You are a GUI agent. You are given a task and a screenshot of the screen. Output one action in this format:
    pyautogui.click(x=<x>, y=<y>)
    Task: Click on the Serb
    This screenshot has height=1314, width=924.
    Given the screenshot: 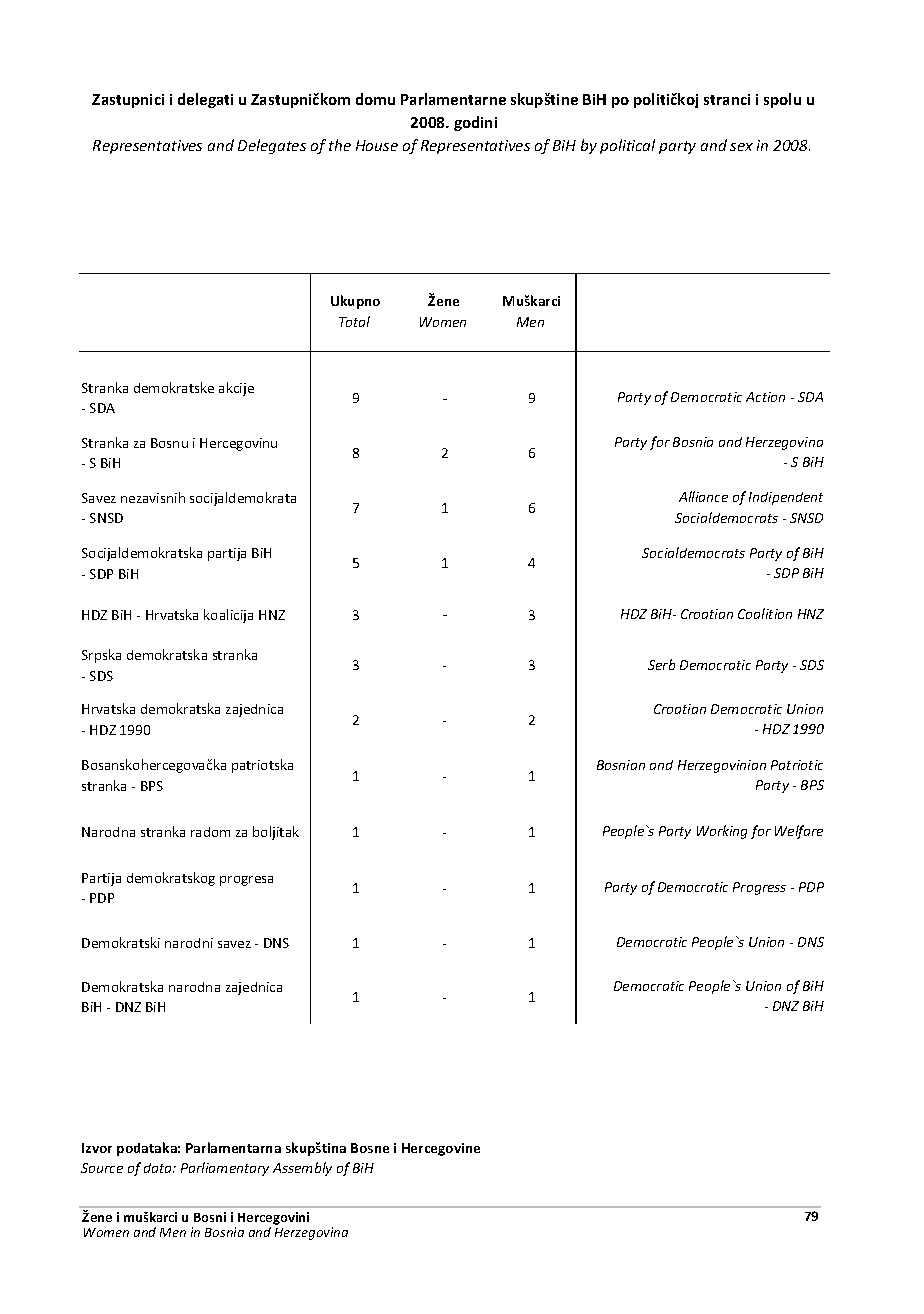 What is the action you would take?
    pyautogui.click(x=661, y=664)
